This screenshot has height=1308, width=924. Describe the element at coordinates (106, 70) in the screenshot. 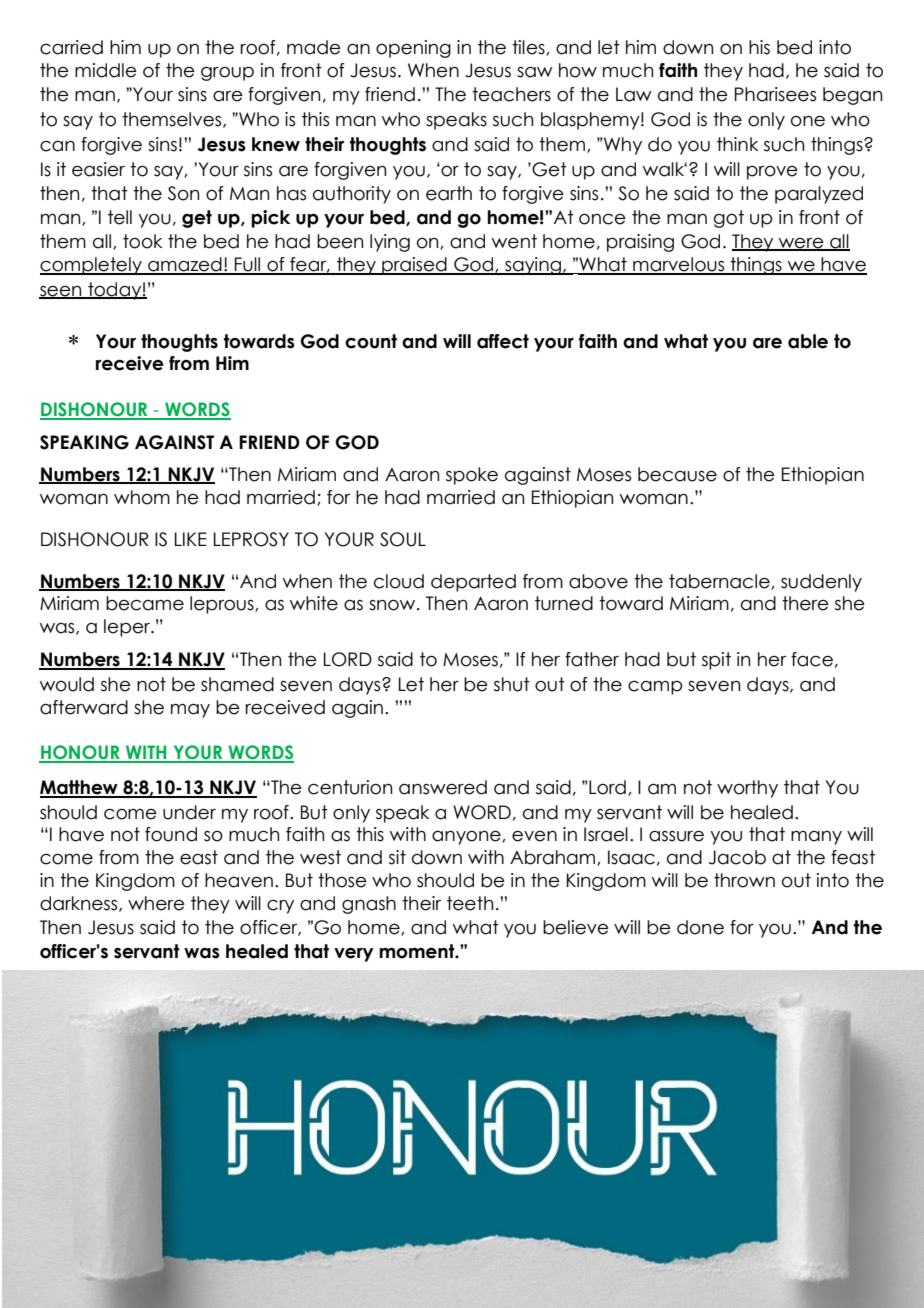

I see `middle` at that location.
